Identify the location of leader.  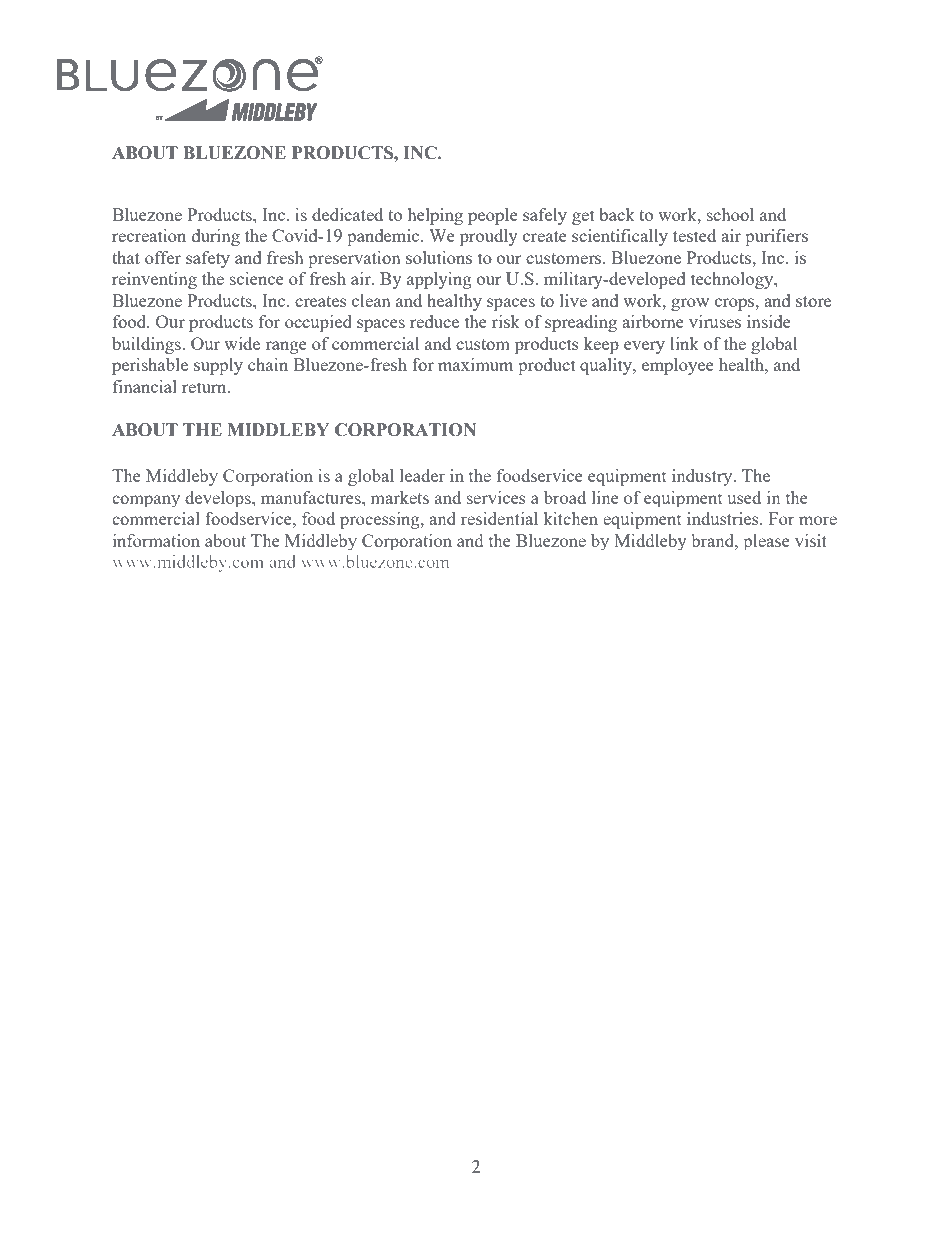
(422, 475).
